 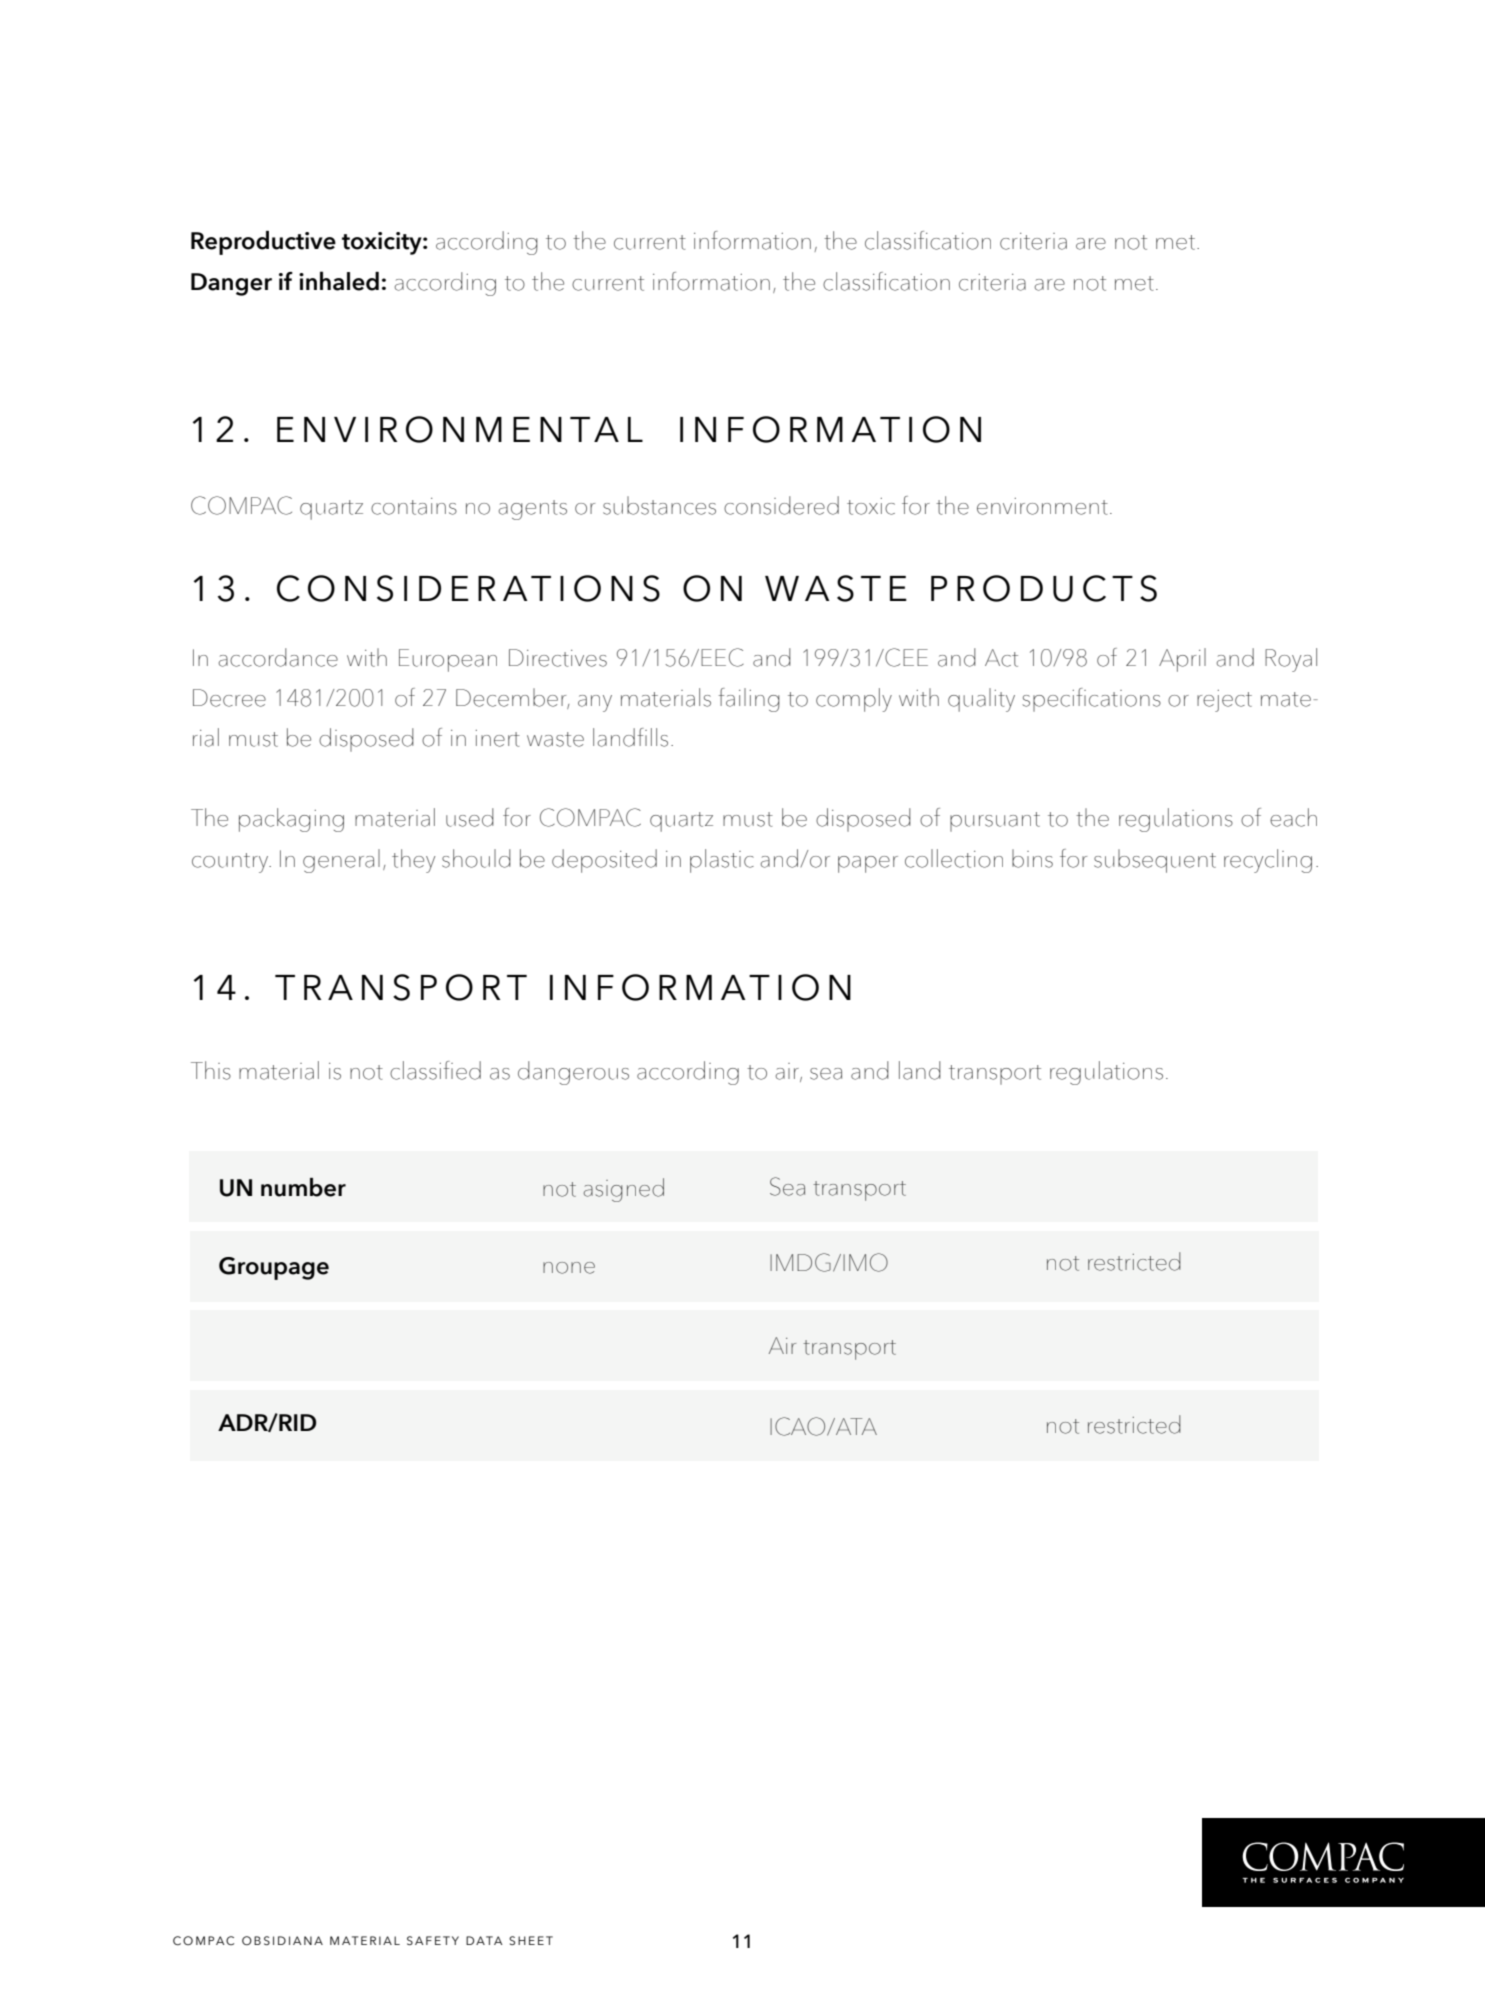 I want to click on substances, so click(x=659, y=505).
